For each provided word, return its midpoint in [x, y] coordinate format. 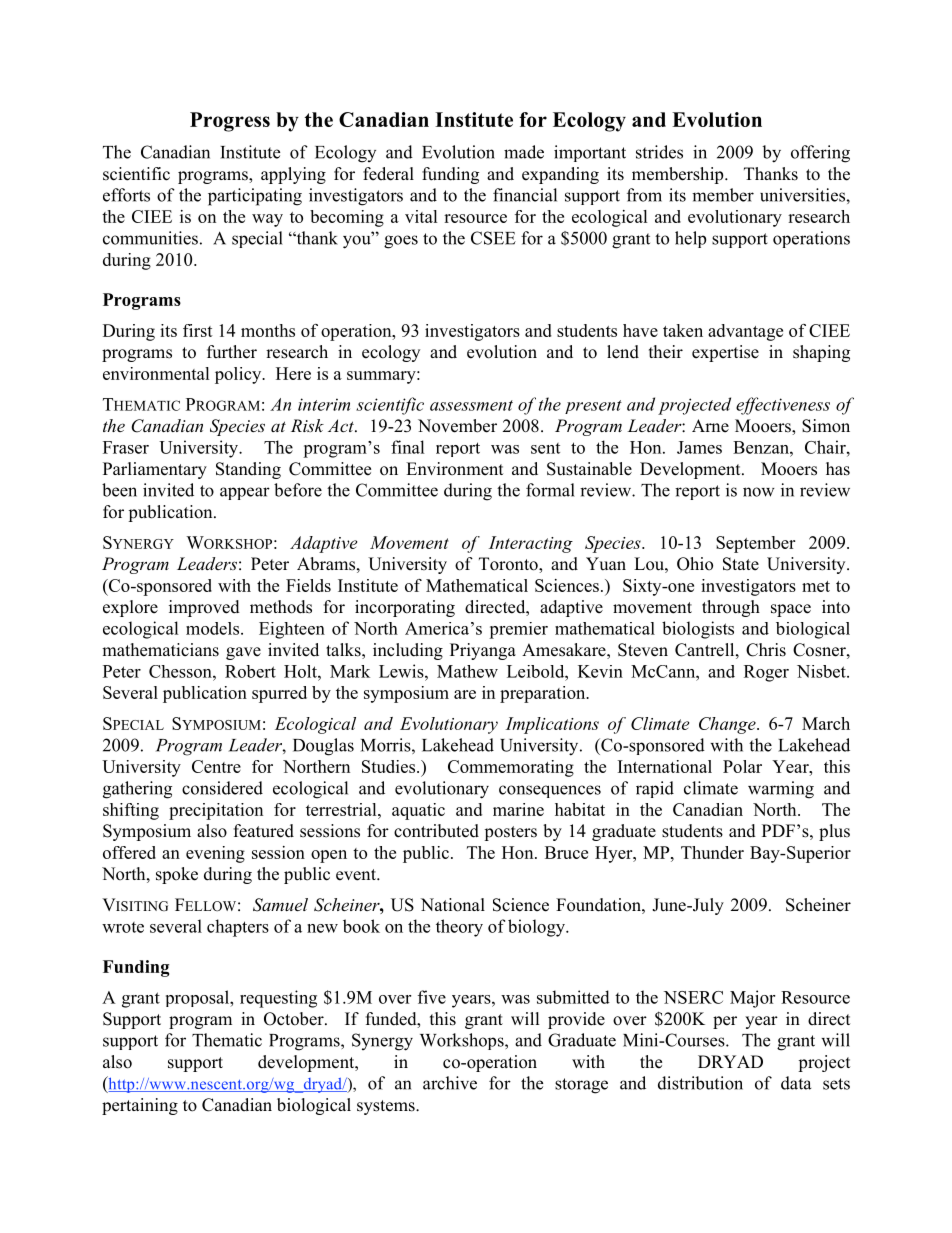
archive [450, 1083]
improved [204, 608]
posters [510, 833]
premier [518, 630]
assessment [471, 405]
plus [834, 832]
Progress [230, 122]
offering [820, 154]
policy [239, 375]
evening [215, 854]
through [731, 608]
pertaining [140, 1106]
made [524, 152]
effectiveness [783, 406]
